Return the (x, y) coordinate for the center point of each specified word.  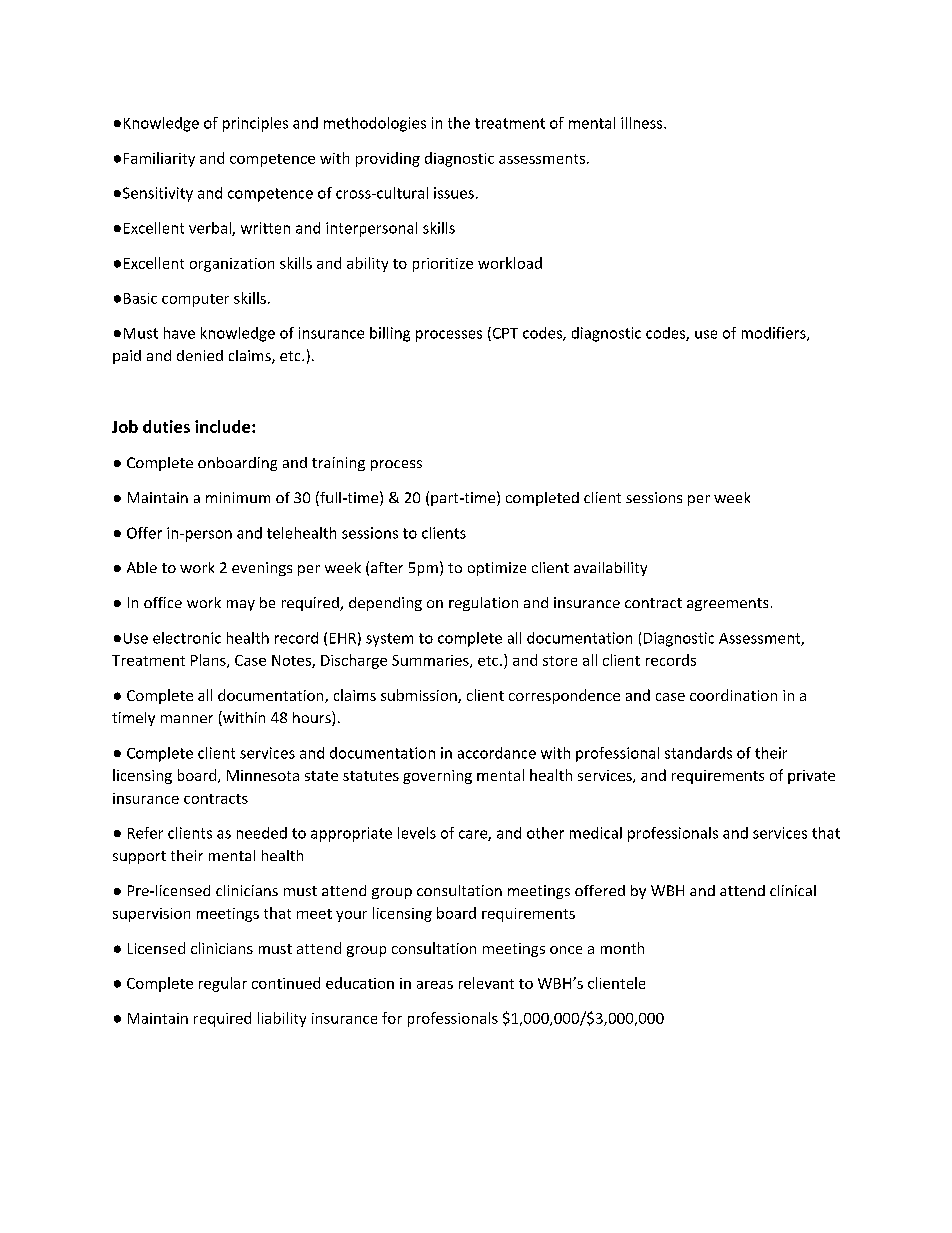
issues (454, 193)
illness (643, 123)
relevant (486, 983)
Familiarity (159, 159)
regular (223, 984)
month (622, 948)
